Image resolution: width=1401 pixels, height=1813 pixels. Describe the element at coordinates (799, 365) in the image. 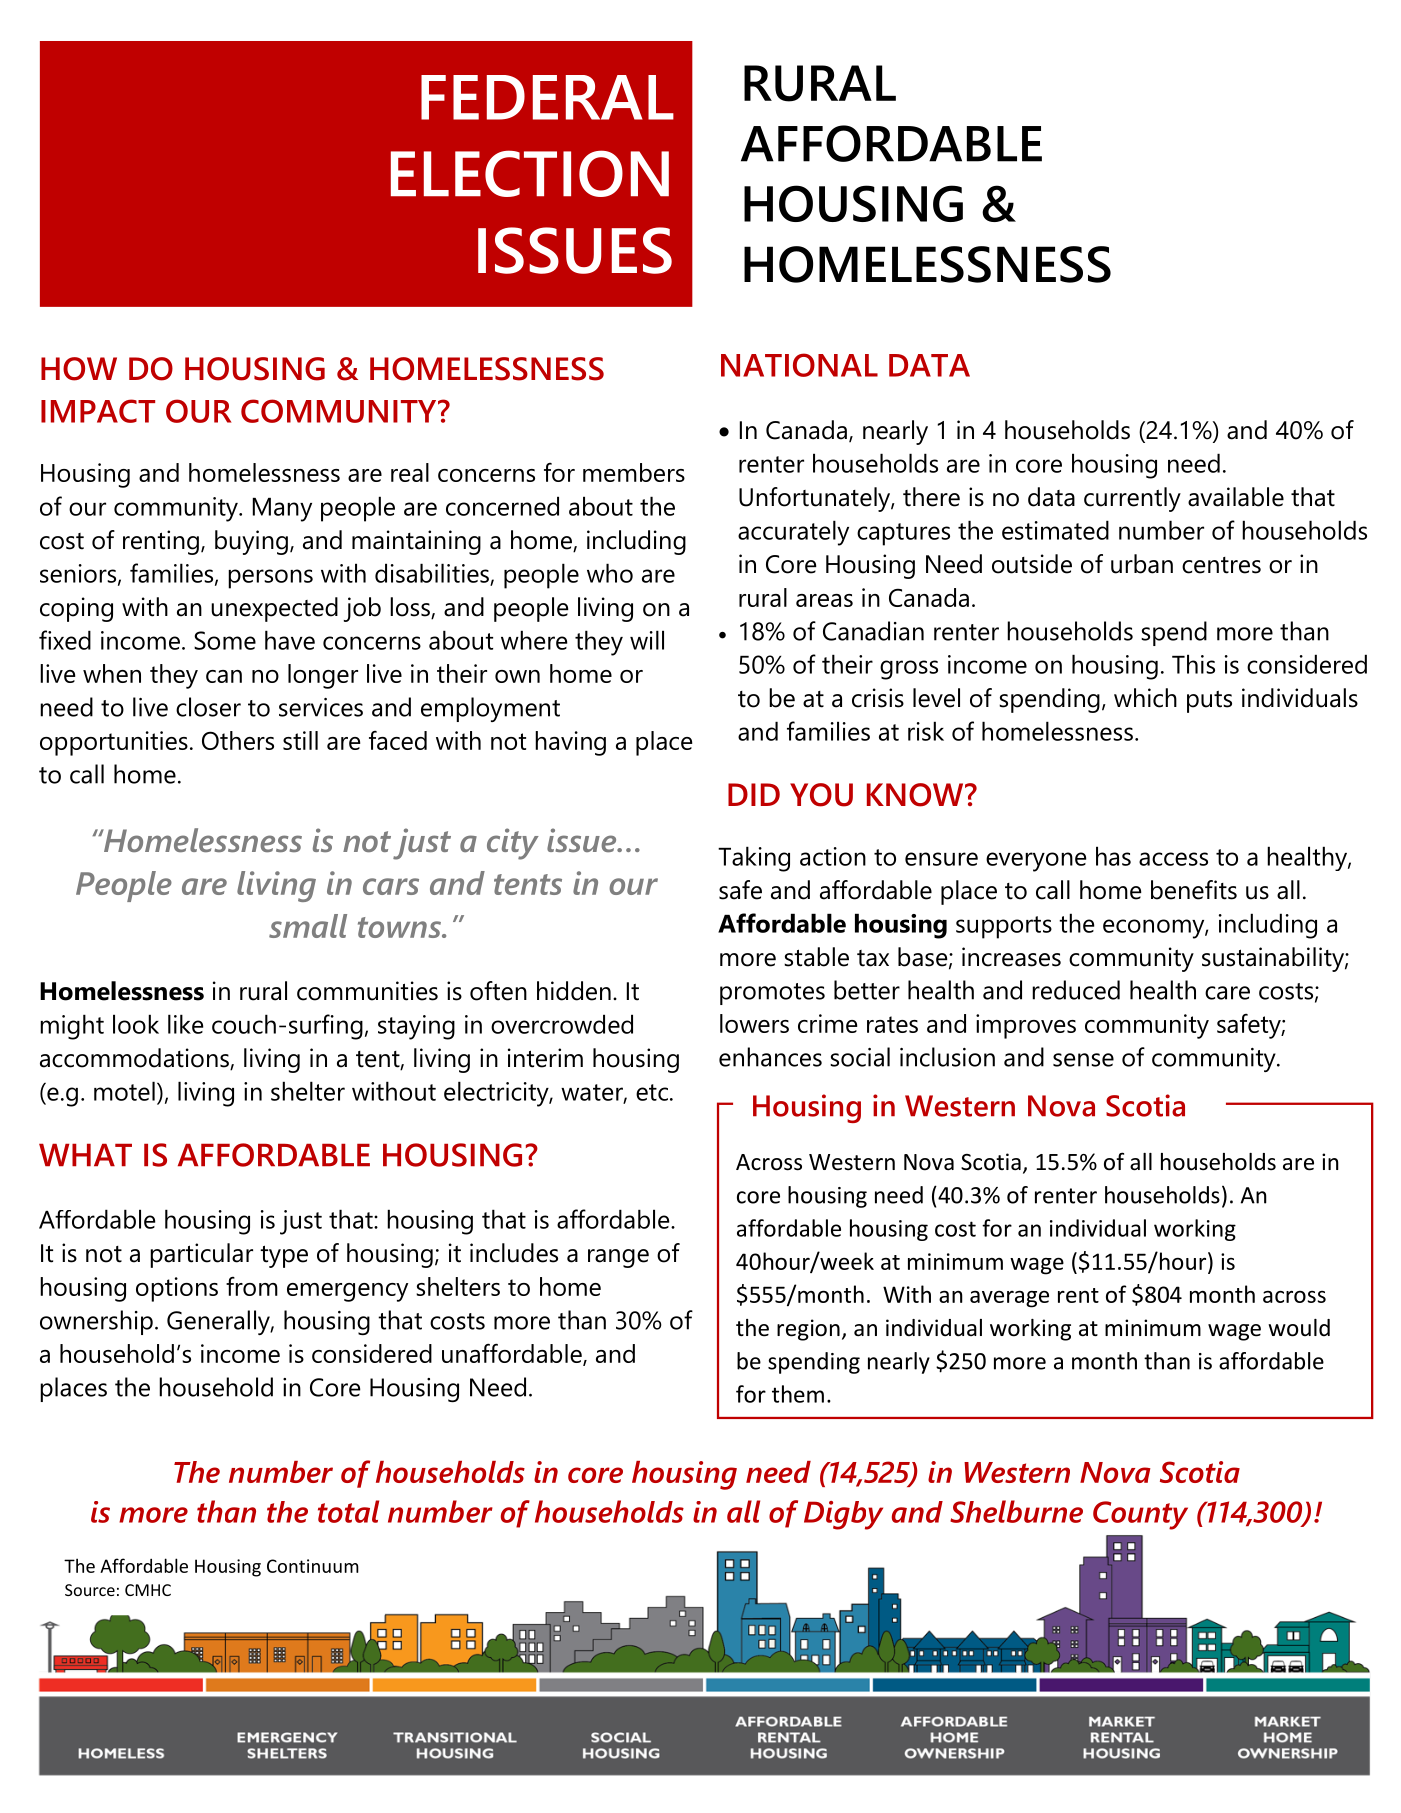

I see `NATIONAL` at that location.
